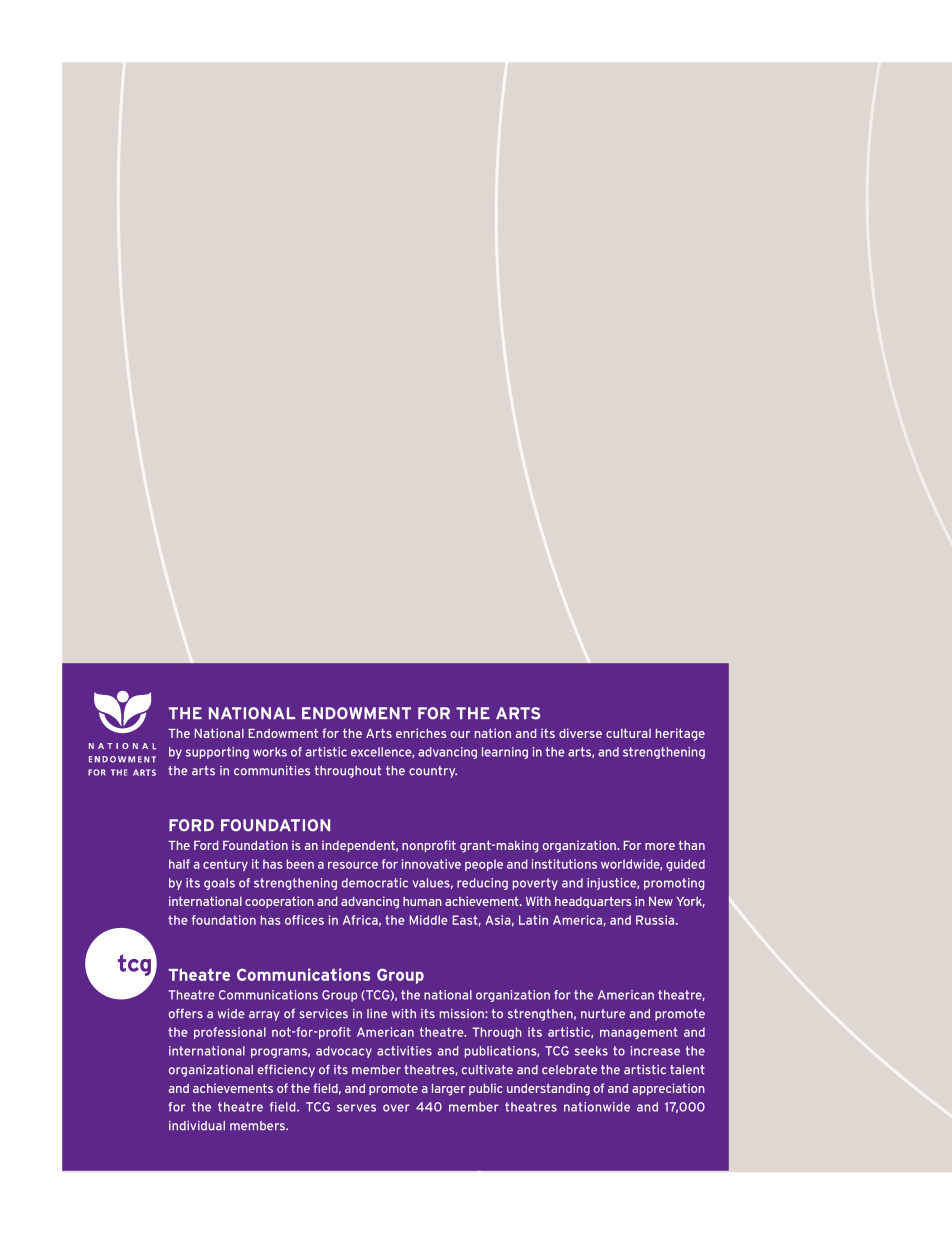 The width and height of the document is (952, 1233). Describe the element at coordinates (463, 1014) in the document. I see `mission` at that location.
